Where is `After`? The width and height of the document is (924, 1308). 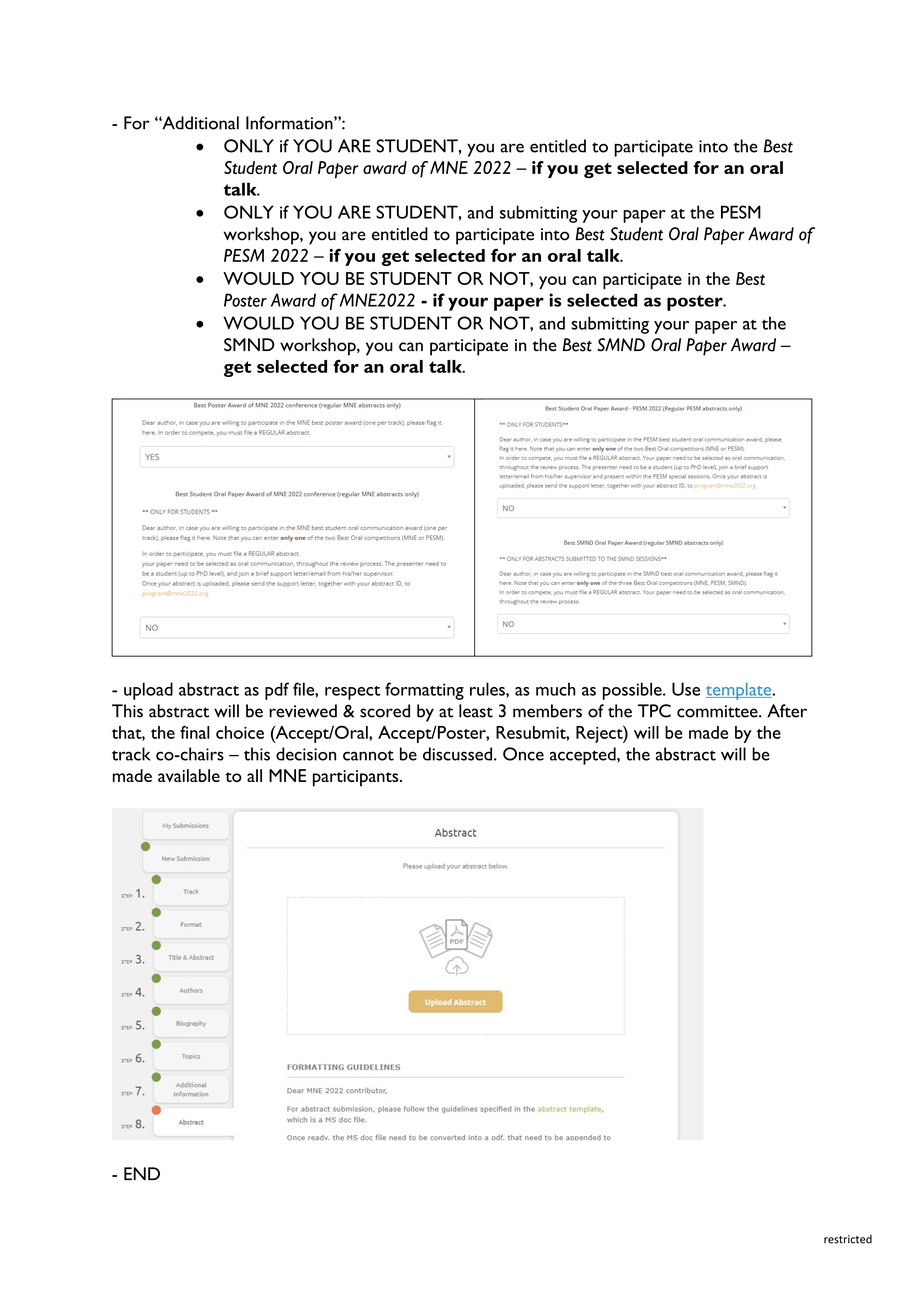
After is located at coordinates (787, 711).
